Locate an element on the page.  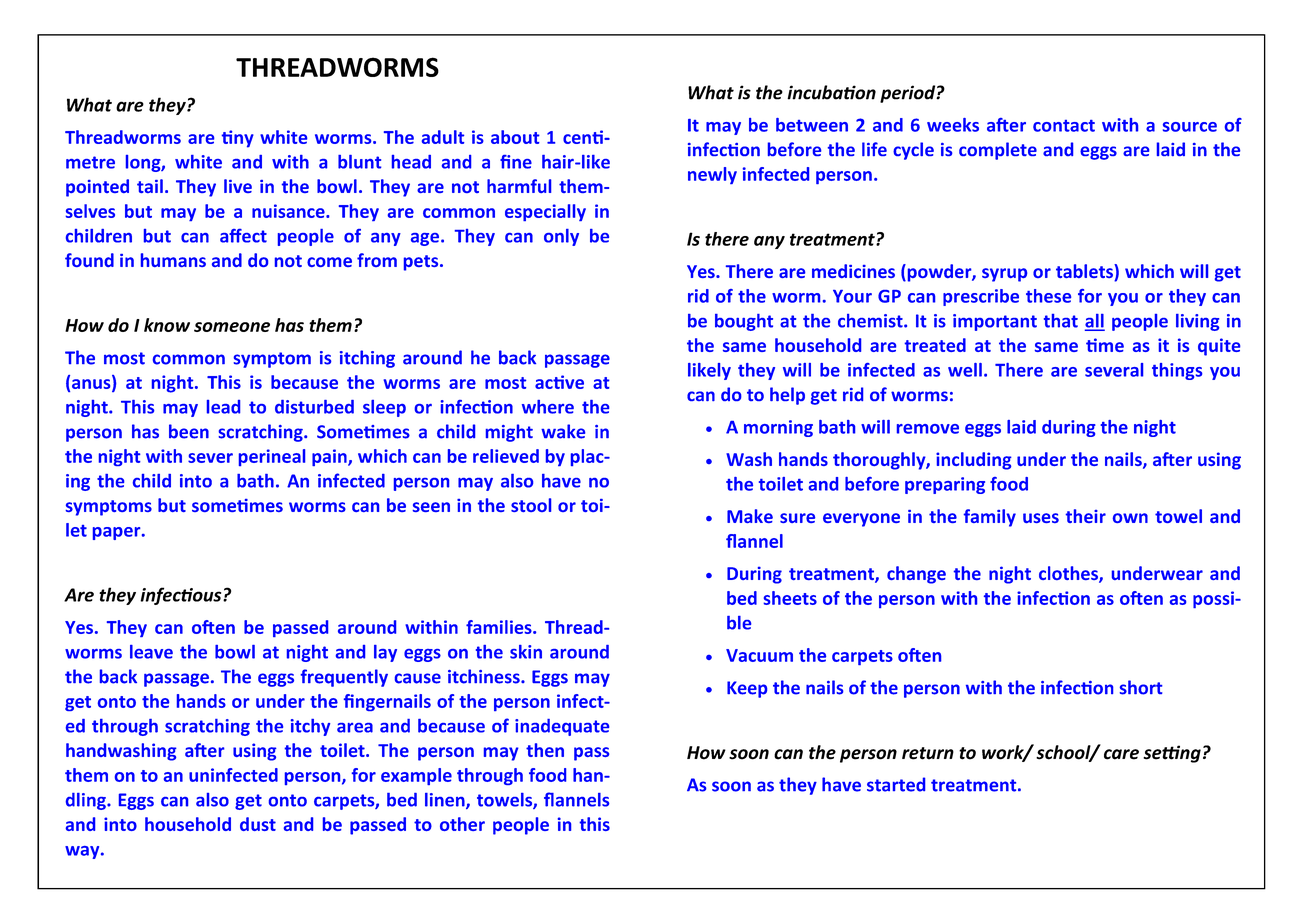
including is located at coordinates (974, 461).
